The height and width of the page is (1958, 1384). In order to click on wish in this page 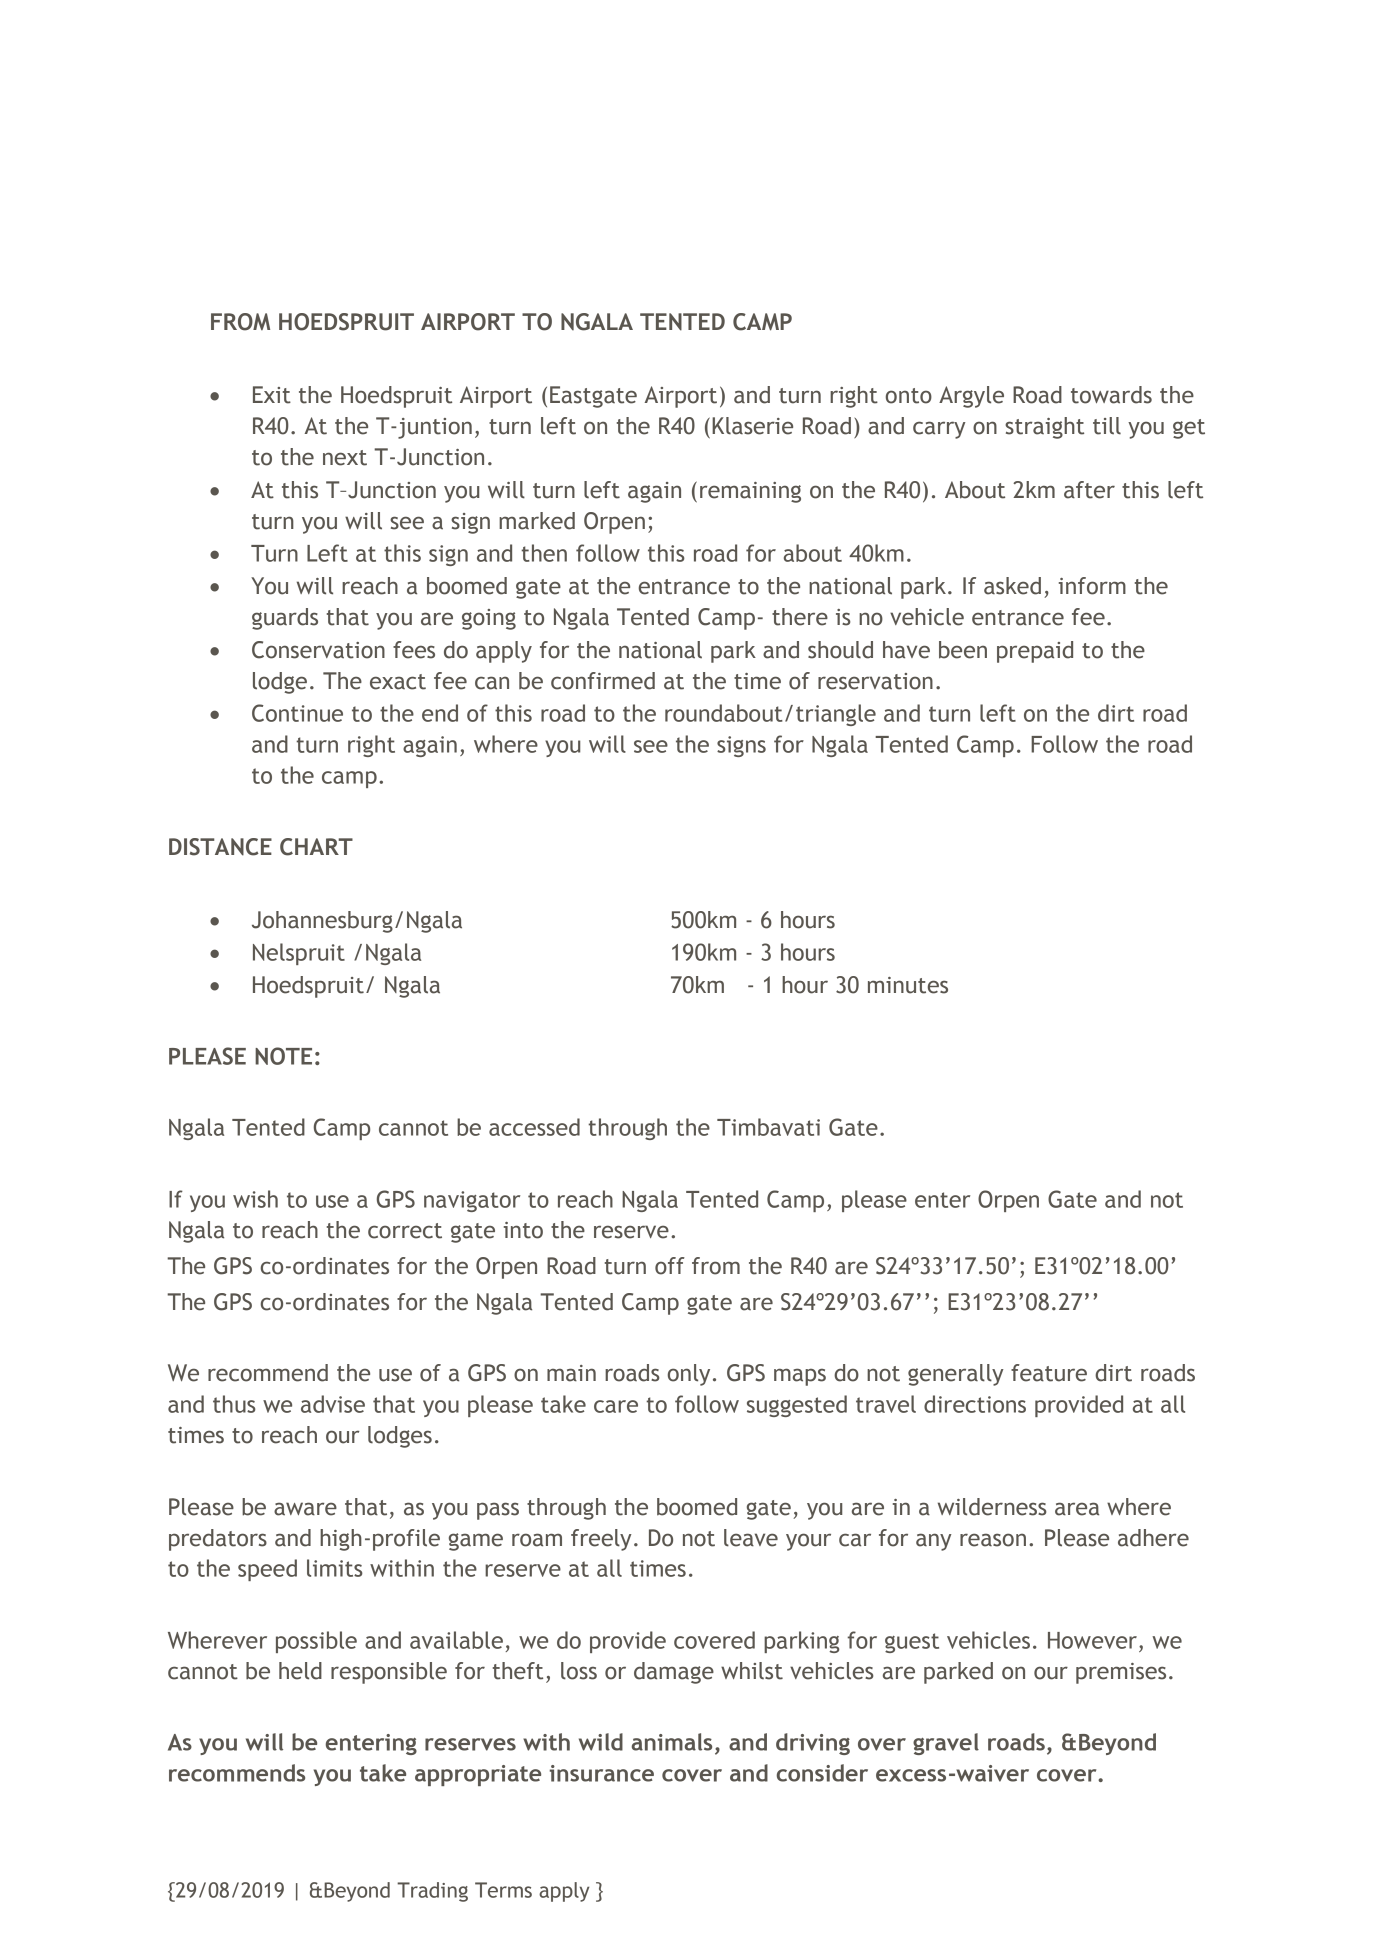, I will do `click(255, 1199)`.
